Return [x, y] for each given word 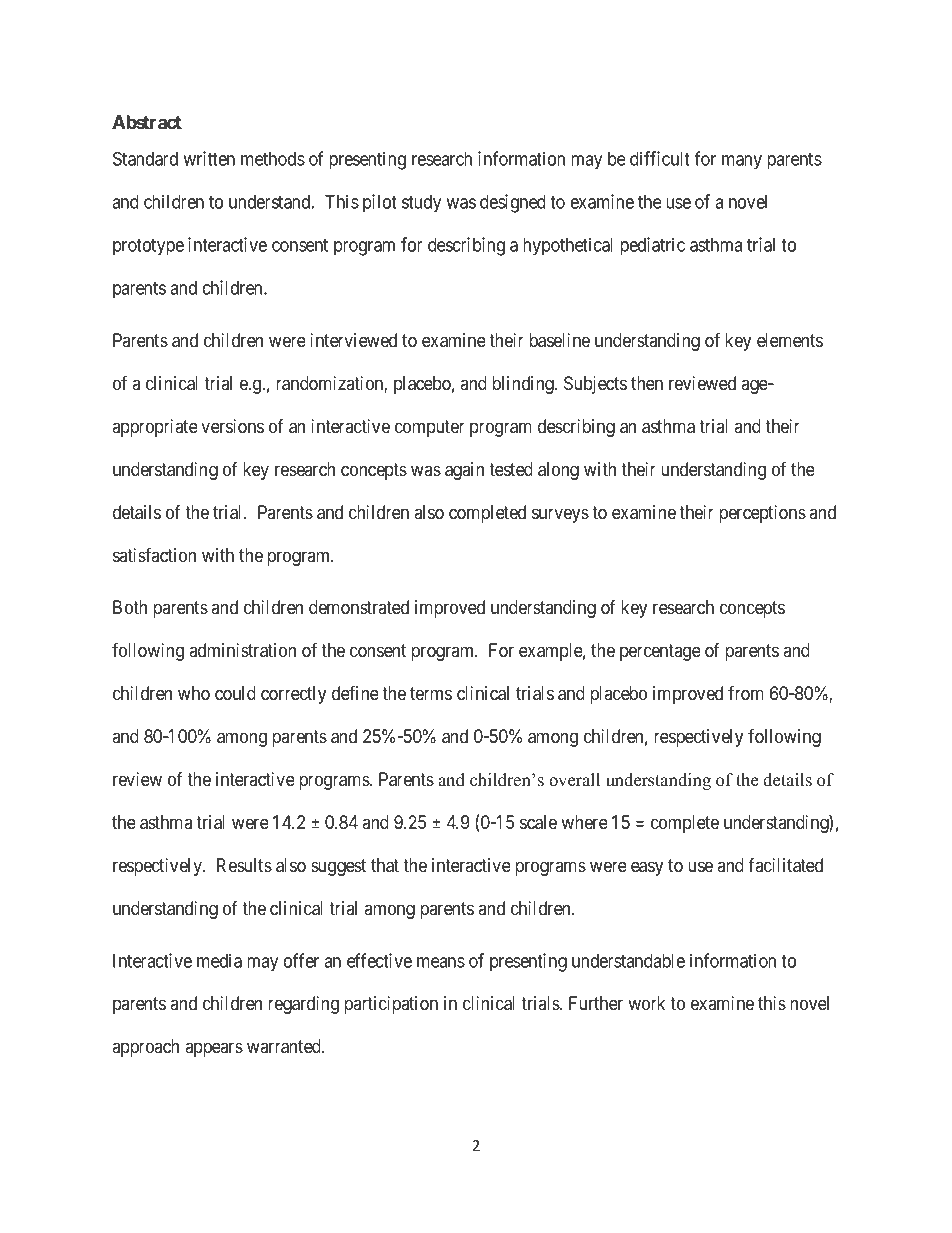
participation [391, 1005]
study [421, 204]
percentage [660, 652]
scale [538, 822]
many [742, 162]
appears [214, 1049]
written [209, 158]
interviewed [353, 340]
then [647, 383]
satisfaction [154, 554]
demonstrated [359, 607]
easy [647, 868]
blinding [524, 385]
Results [244, 865]
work [646, 1003]
